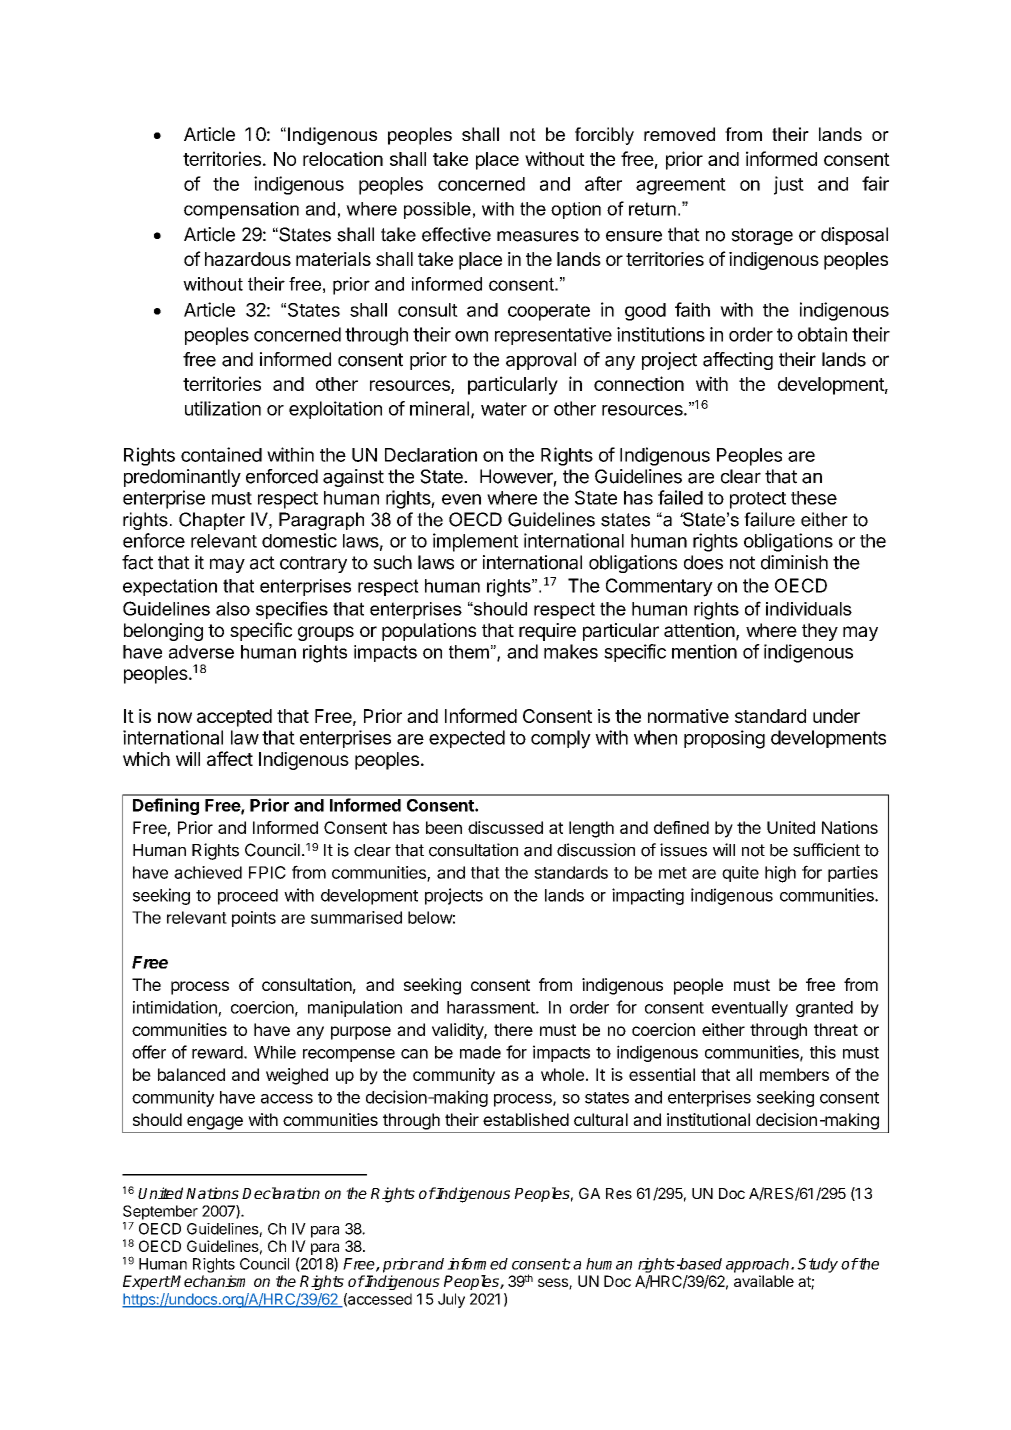  I want to click on compensation, so click(241, 210).
